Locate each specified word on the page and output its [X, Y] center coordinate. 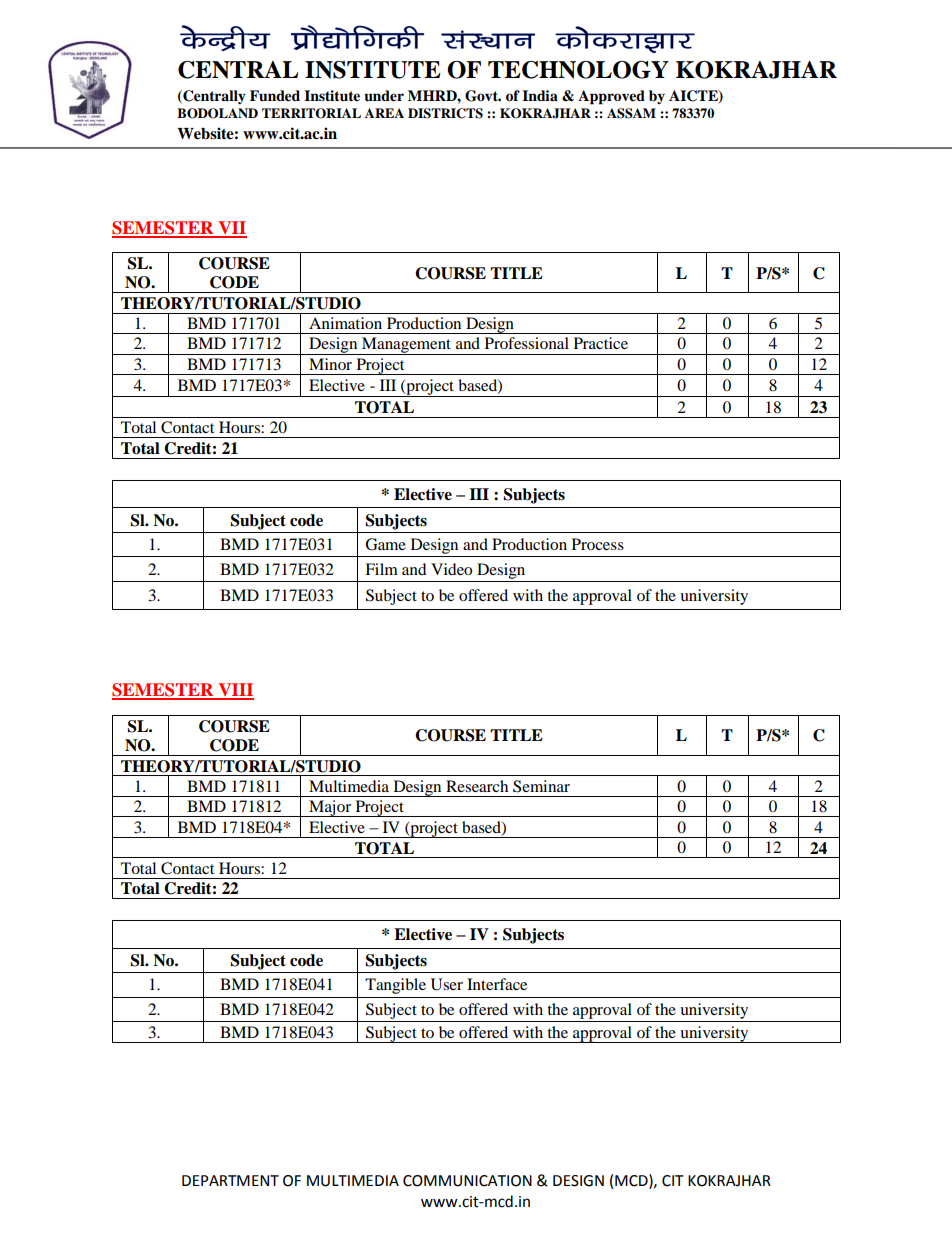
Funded [275, 96]
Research [477, 786]
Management [407, 346]
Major [330, 808]
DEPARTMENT [230, 1180]
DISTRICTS [445, 113]
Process [598, 544]
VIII [235, 691]
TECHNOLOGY [578, 70]
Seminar [541, 786]
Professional [527, 343]
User [447, 984]
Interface [497, 984]
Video [451, 569]
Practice [601, 343]
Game [385, 544]
